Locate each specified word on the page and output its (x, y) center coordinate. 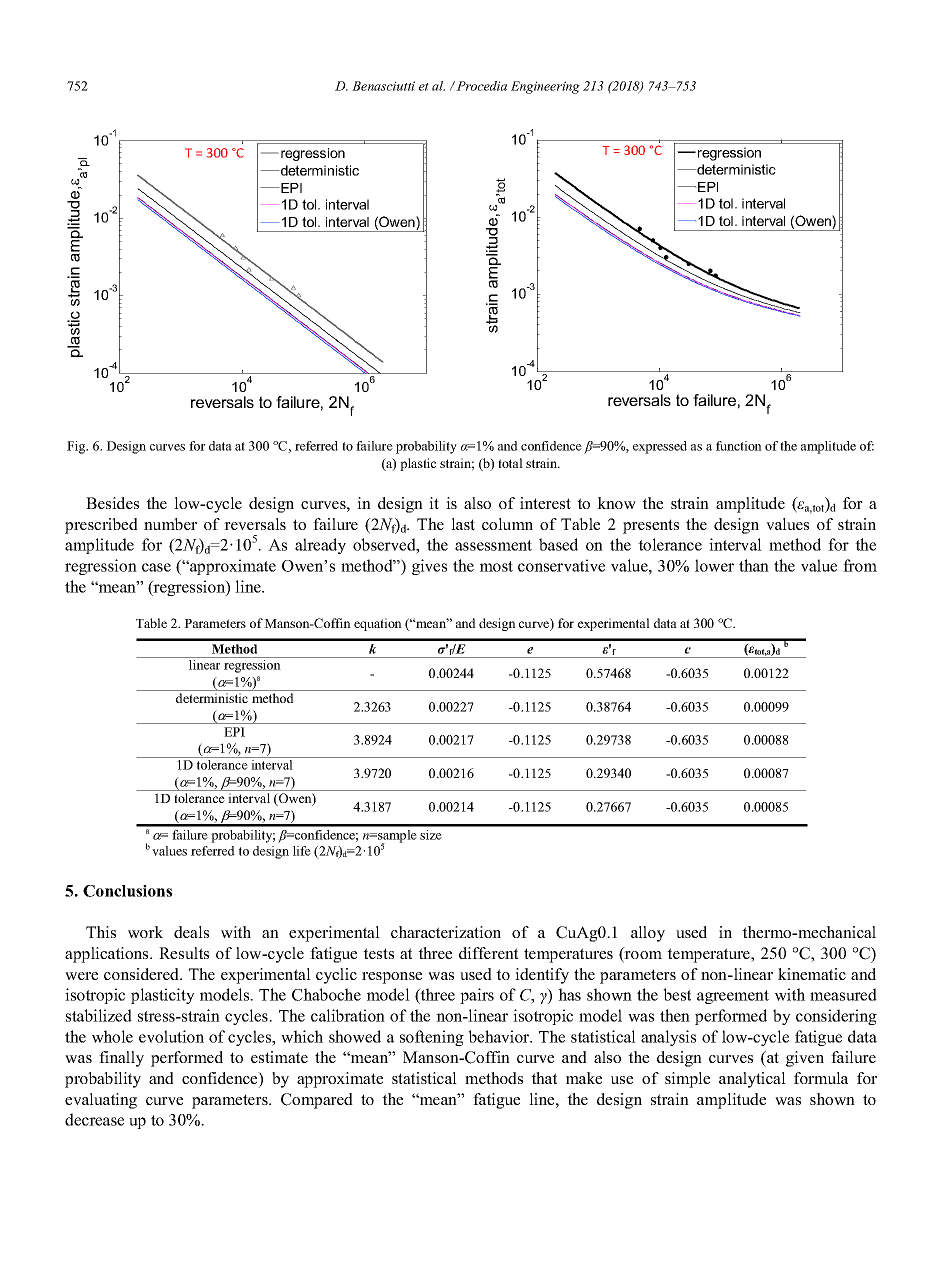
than (754, 565)
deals (191, 932)
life (302, 851)
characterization (446, 932)
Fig (77, 447)
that (544, 1078)
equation (378, 624)
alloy (648, 934)
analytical (752, 1080)
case (156, 567)
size (431, 835)
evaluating (101, 1101)
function (739, 446)
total (510, 463)
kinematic (812, 974)
